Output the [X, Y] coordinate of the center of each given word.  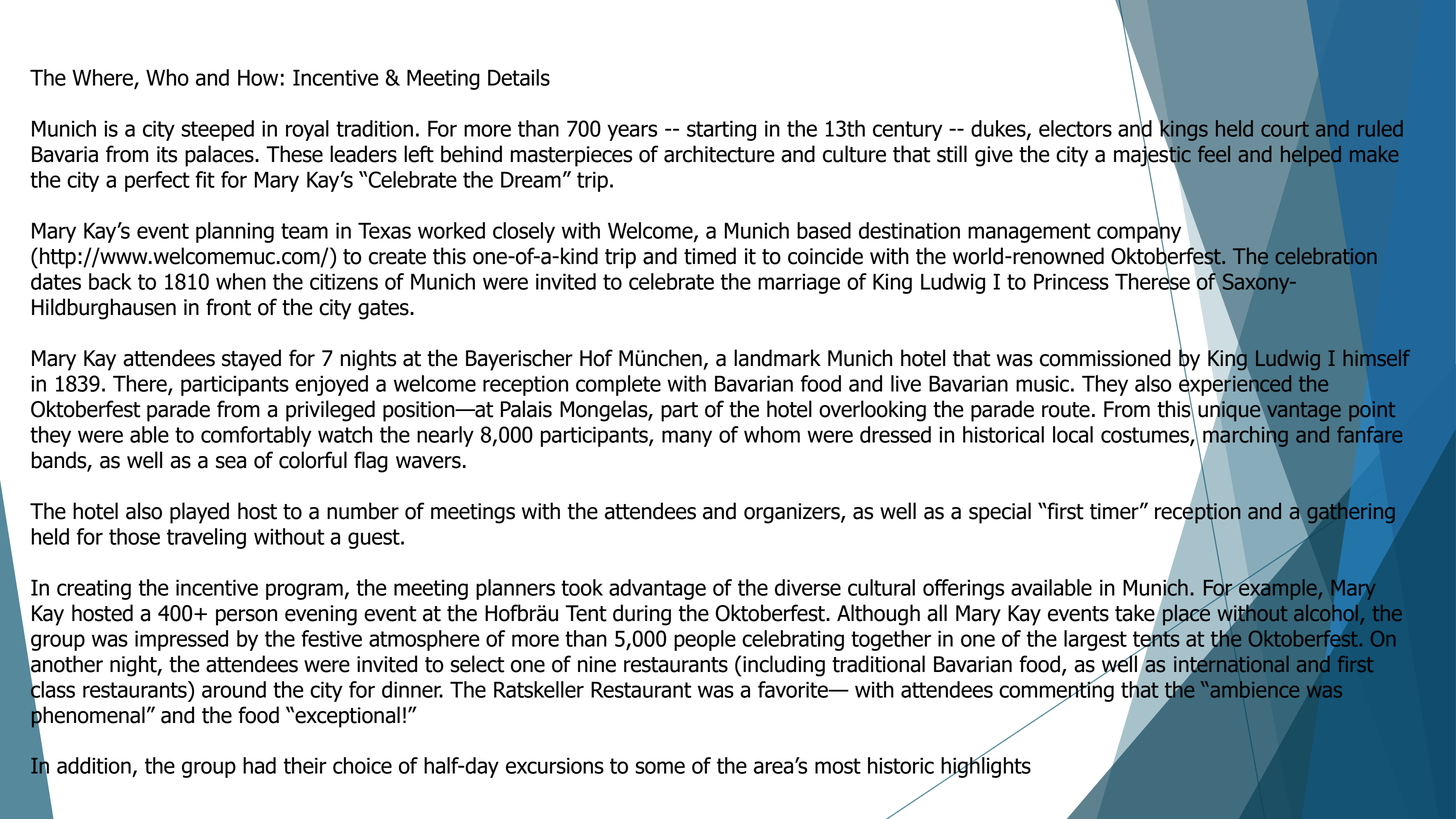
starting [721, 130]
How [258, 77]
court [1285, 129]
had [259, 765]
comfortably [256, 436]
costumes [1146, 436]
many [687, 438]
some [660, 767]
